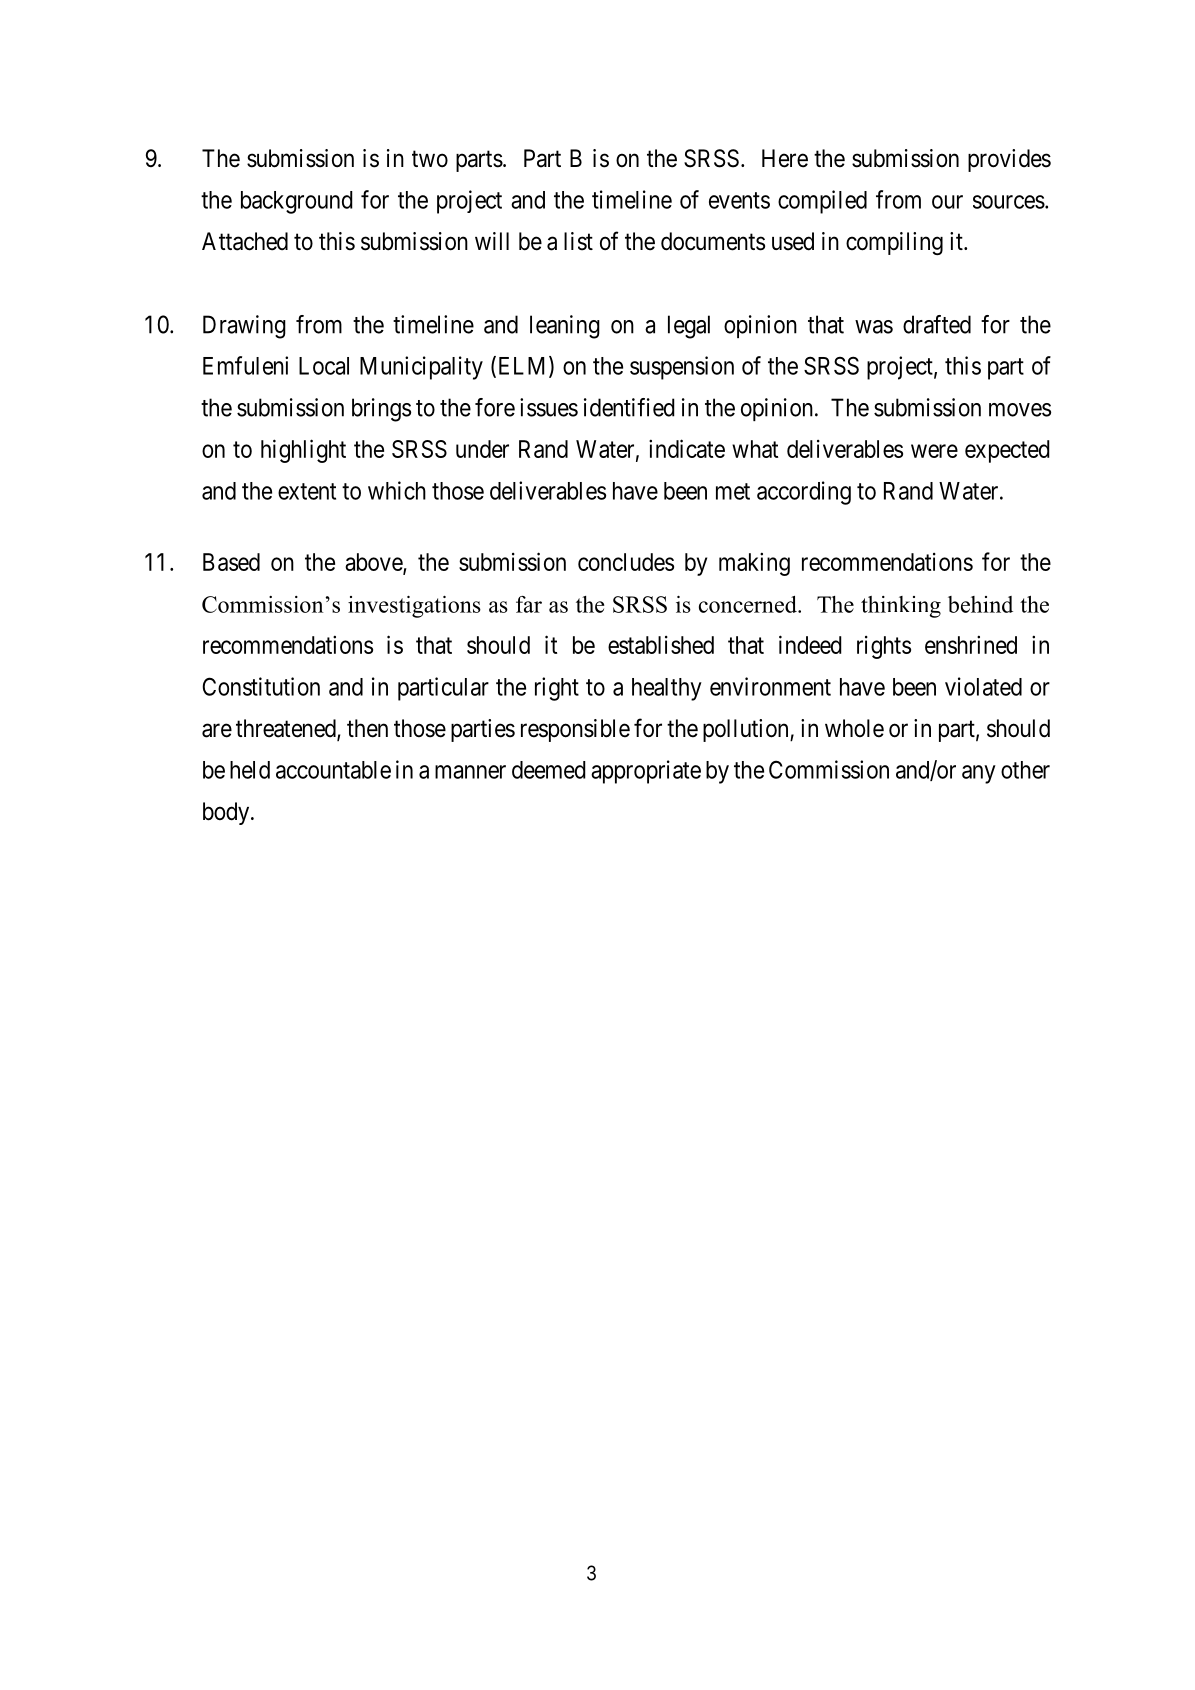  Describe the element at coordinates (374, 563) in the image. I see `above` at that location.
